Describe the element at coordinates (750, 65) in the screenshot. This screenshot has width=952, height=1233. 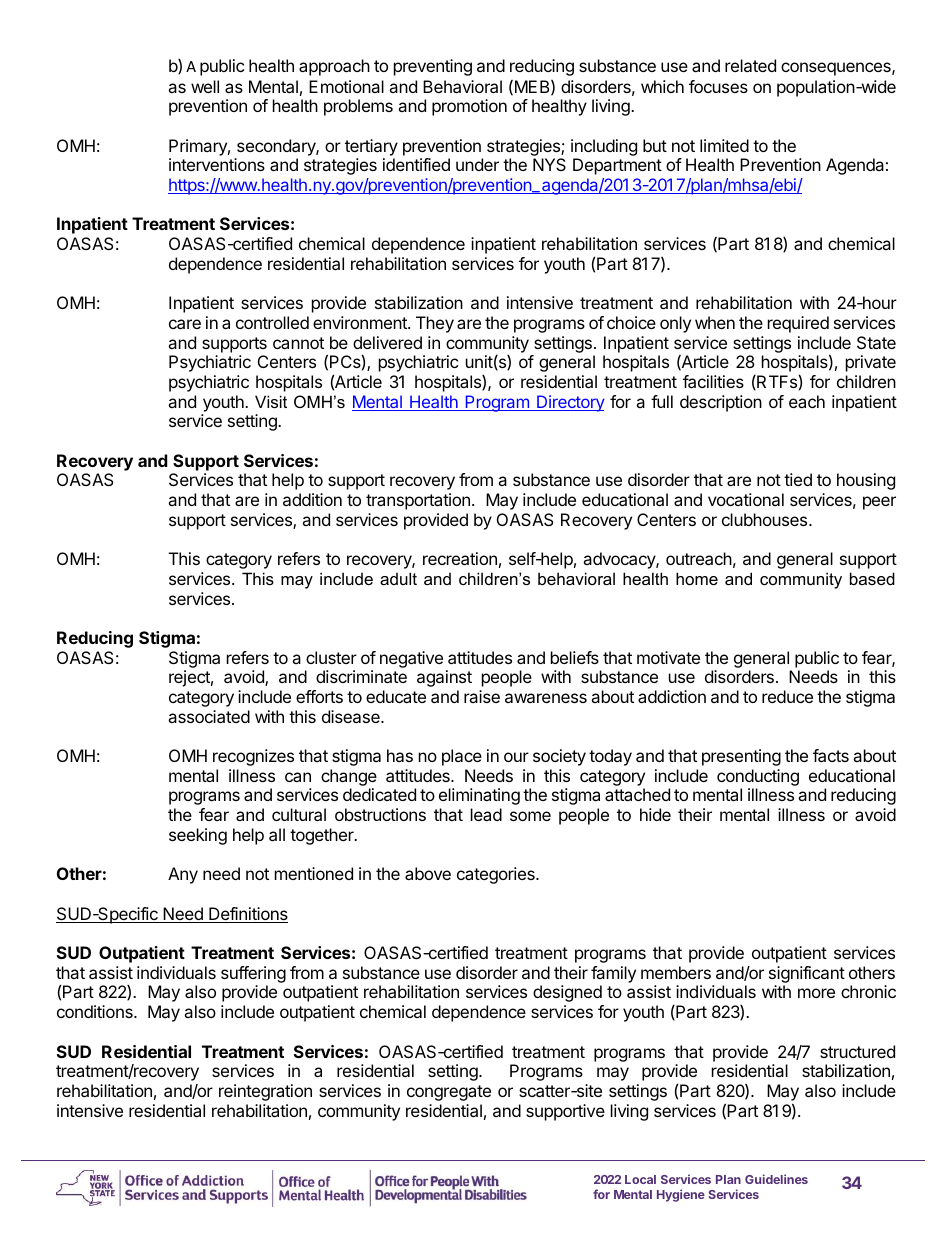
I see `related` at that location.
